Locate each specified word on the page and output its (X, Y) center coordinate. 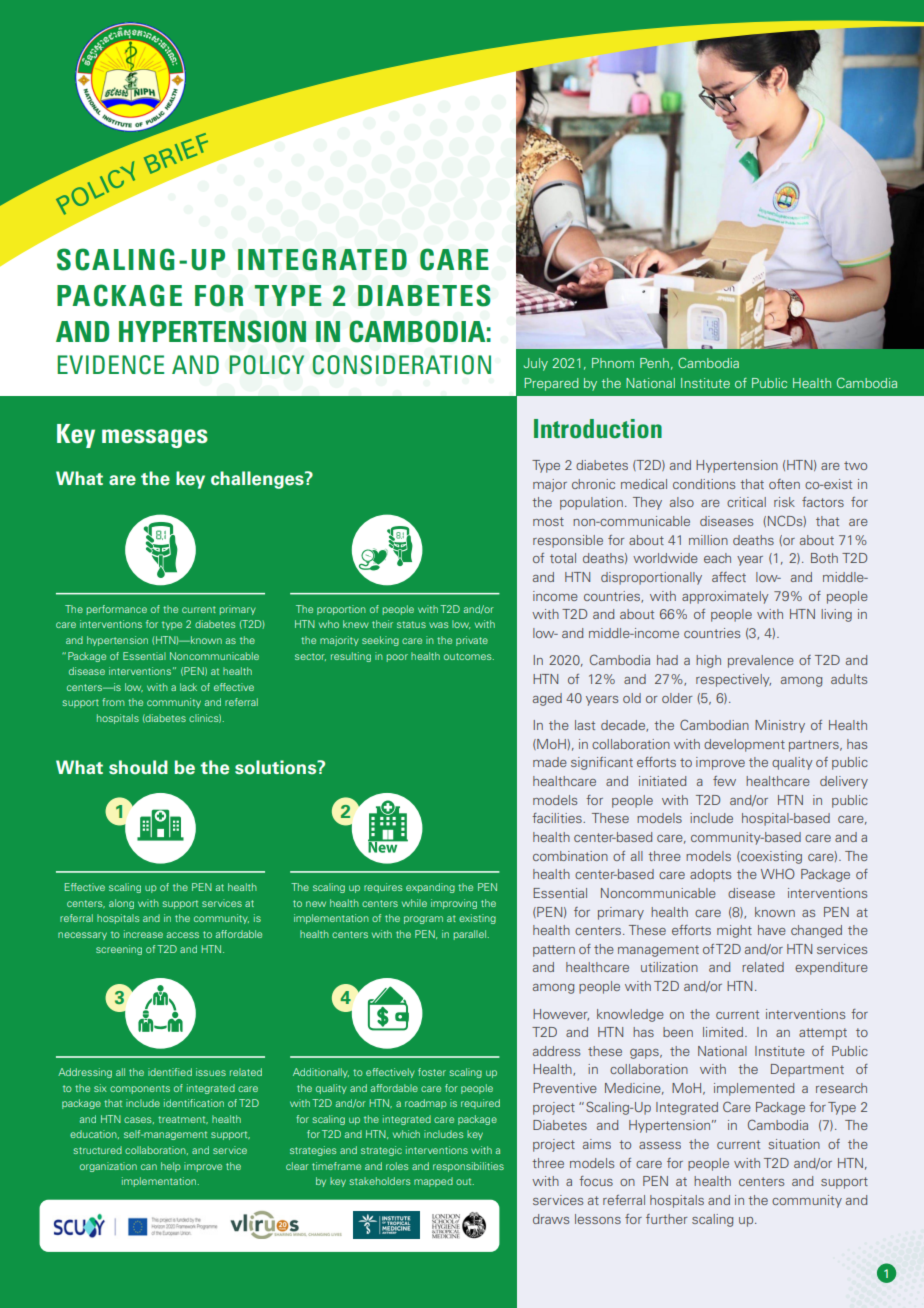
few (724, 781)
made (550, 762)
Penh (654, 363)
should (138, 767)
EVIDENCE (110, 365)
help (171, 1167)
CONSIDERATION (402, 365)
